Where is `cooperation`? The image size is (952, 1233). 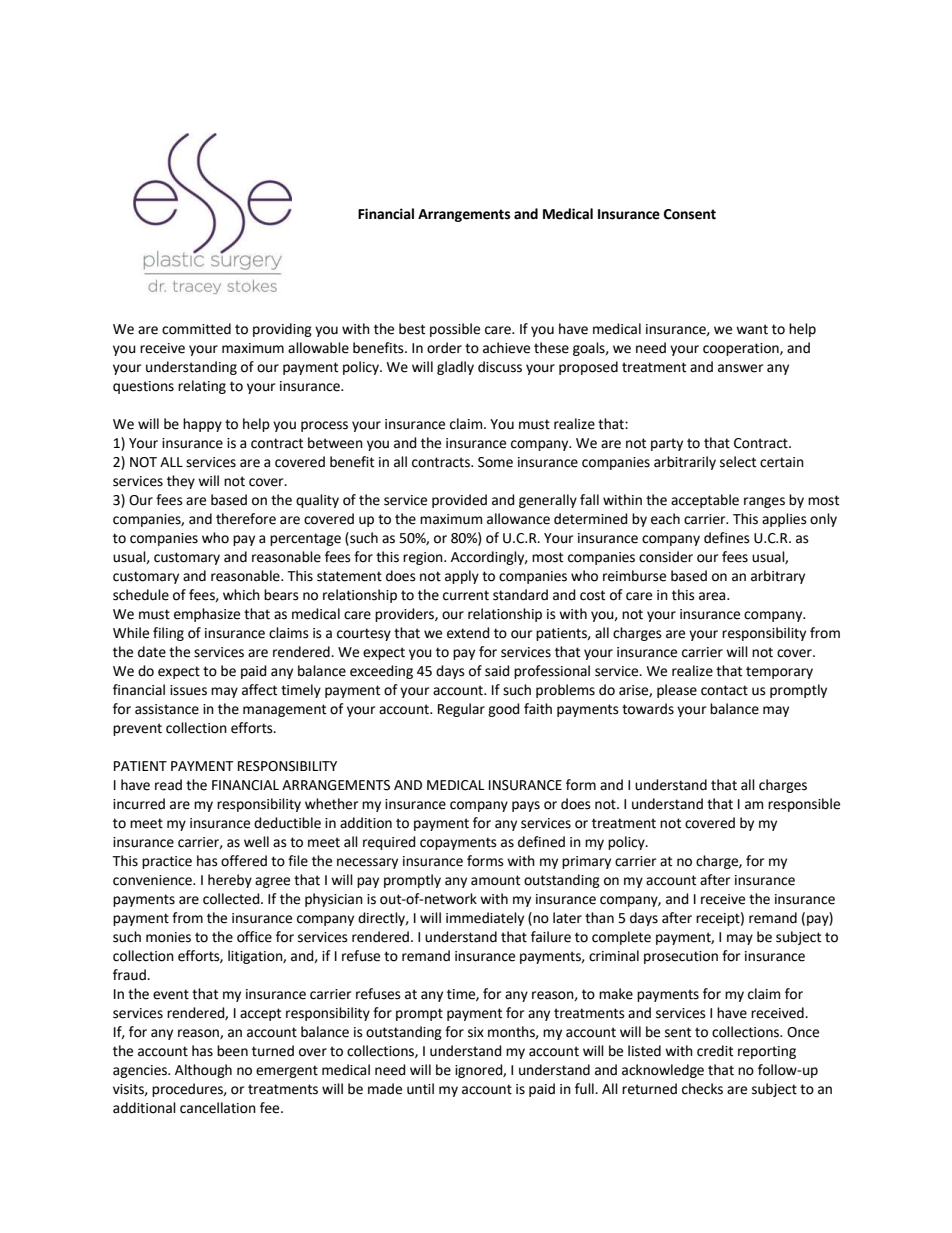
cooperation is located at coordinates (742, 349).
